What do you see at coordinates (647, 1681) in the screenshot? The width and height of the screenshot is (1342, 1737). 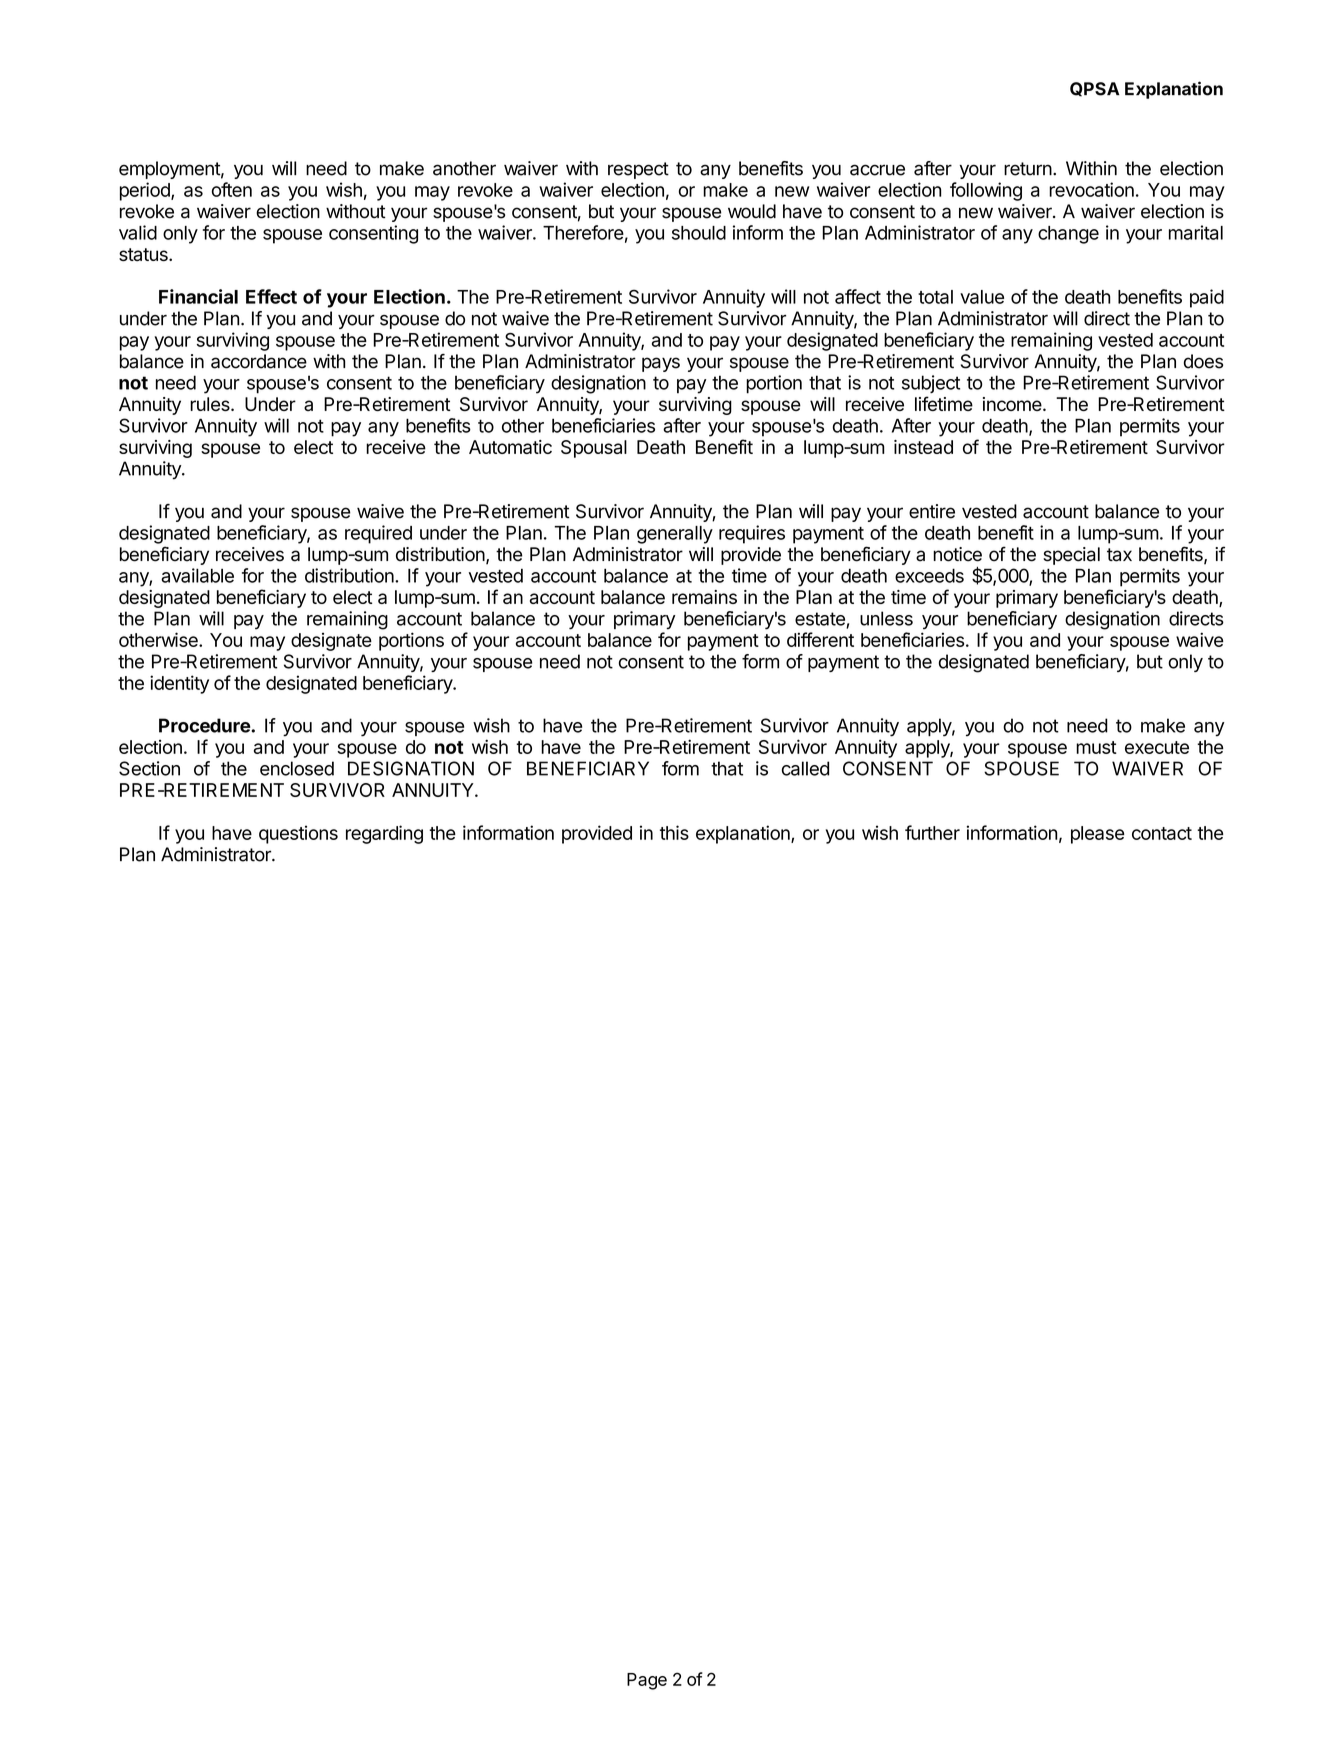 I see `Page` at bounding box center [647, 1681].
